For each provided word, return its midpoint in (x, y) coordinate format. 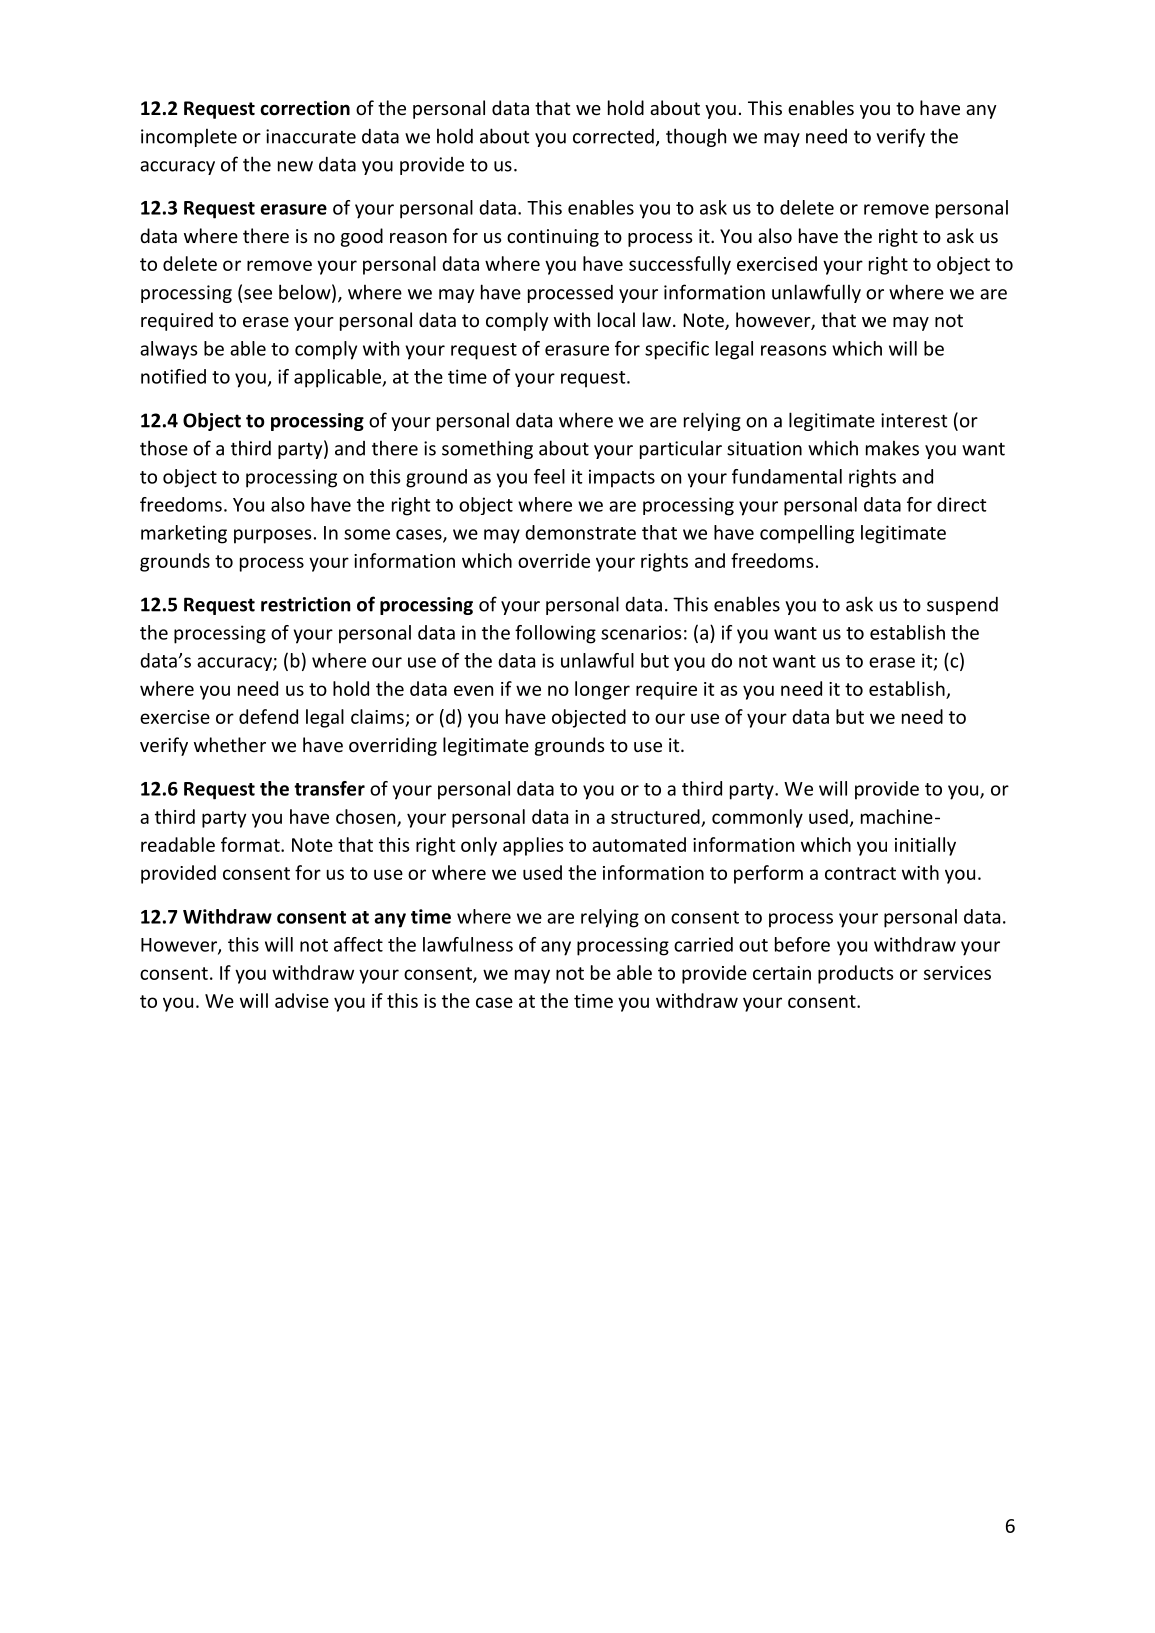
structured (656, 818)
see (258, 294)
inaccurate (311, 136)
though (696, 137)
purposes (272, 536)
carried (703, 944)
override (554, 560)
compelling (807, 534)
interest (914, 420)
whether (230, 744)
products (855, 974)
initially (925, 846)
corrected (613, 136)
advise (302, 1000)
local (616, 319)
